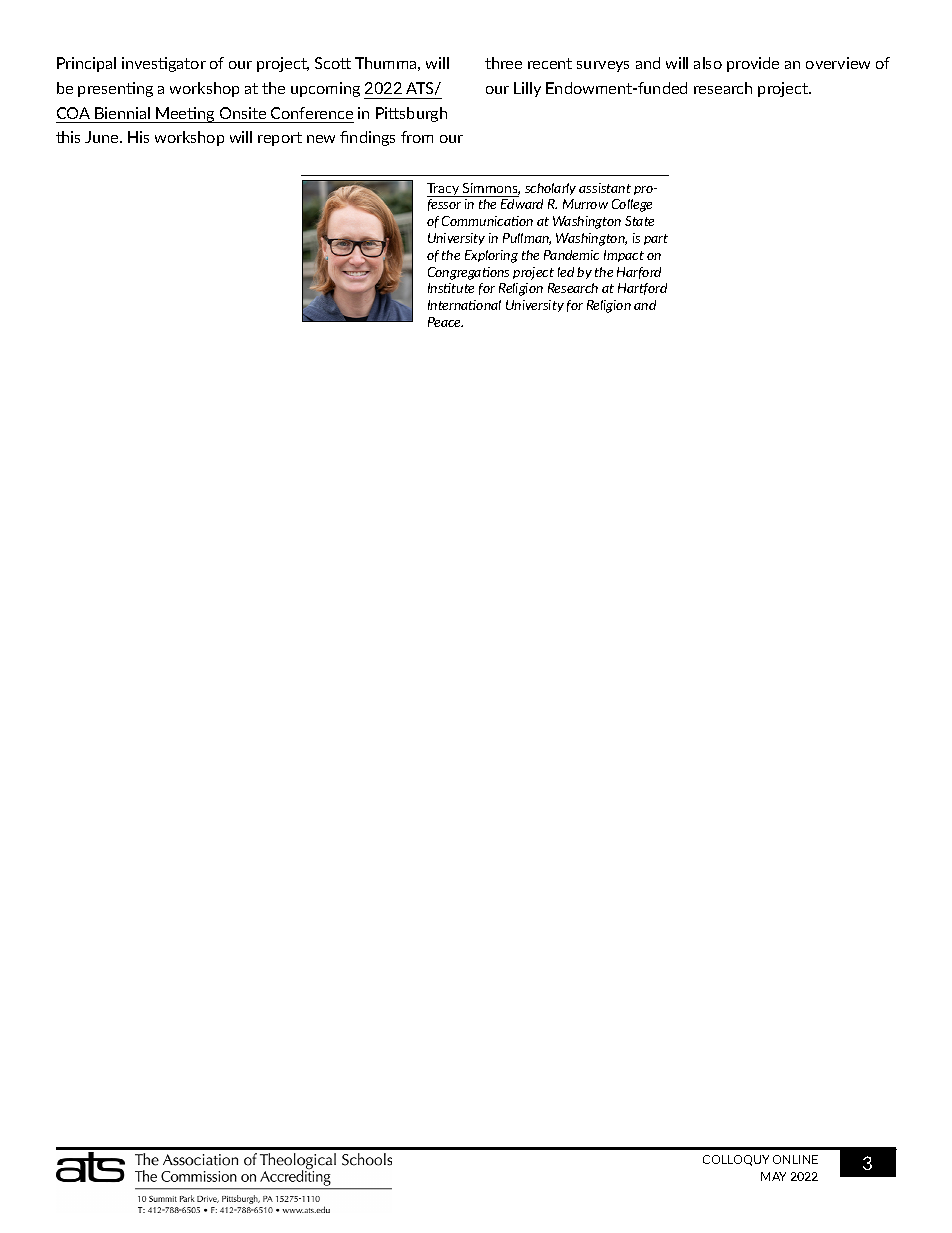 Image resolution: width=952 pixels, height=1233 pixels. Describe the element at coordinates (185, 115) in the document. I see `Meeting` at that location.
